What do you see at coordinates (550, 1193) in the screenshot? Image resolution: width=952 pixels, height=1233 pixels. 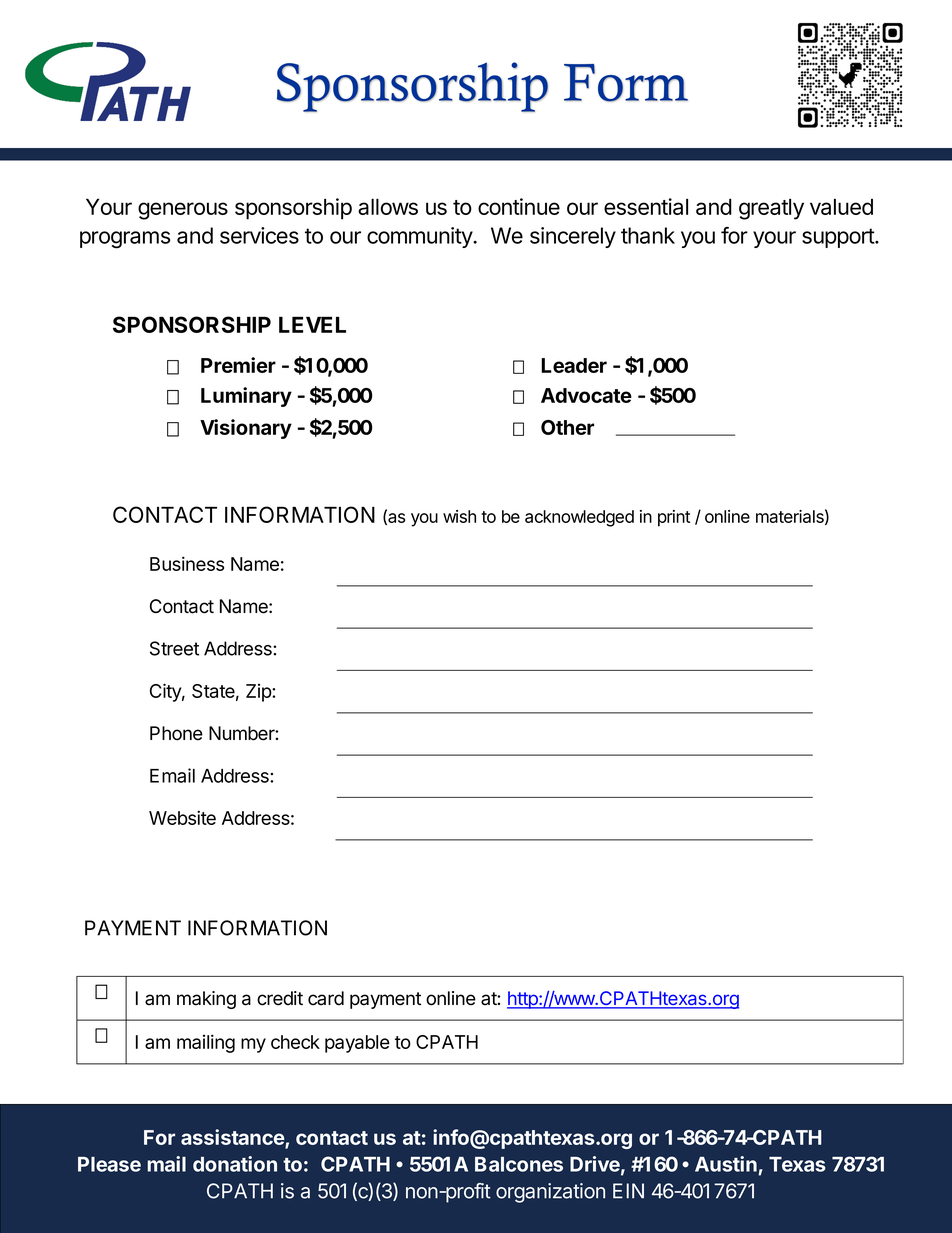 I see `organization` at bounding box center [550, 1193].
